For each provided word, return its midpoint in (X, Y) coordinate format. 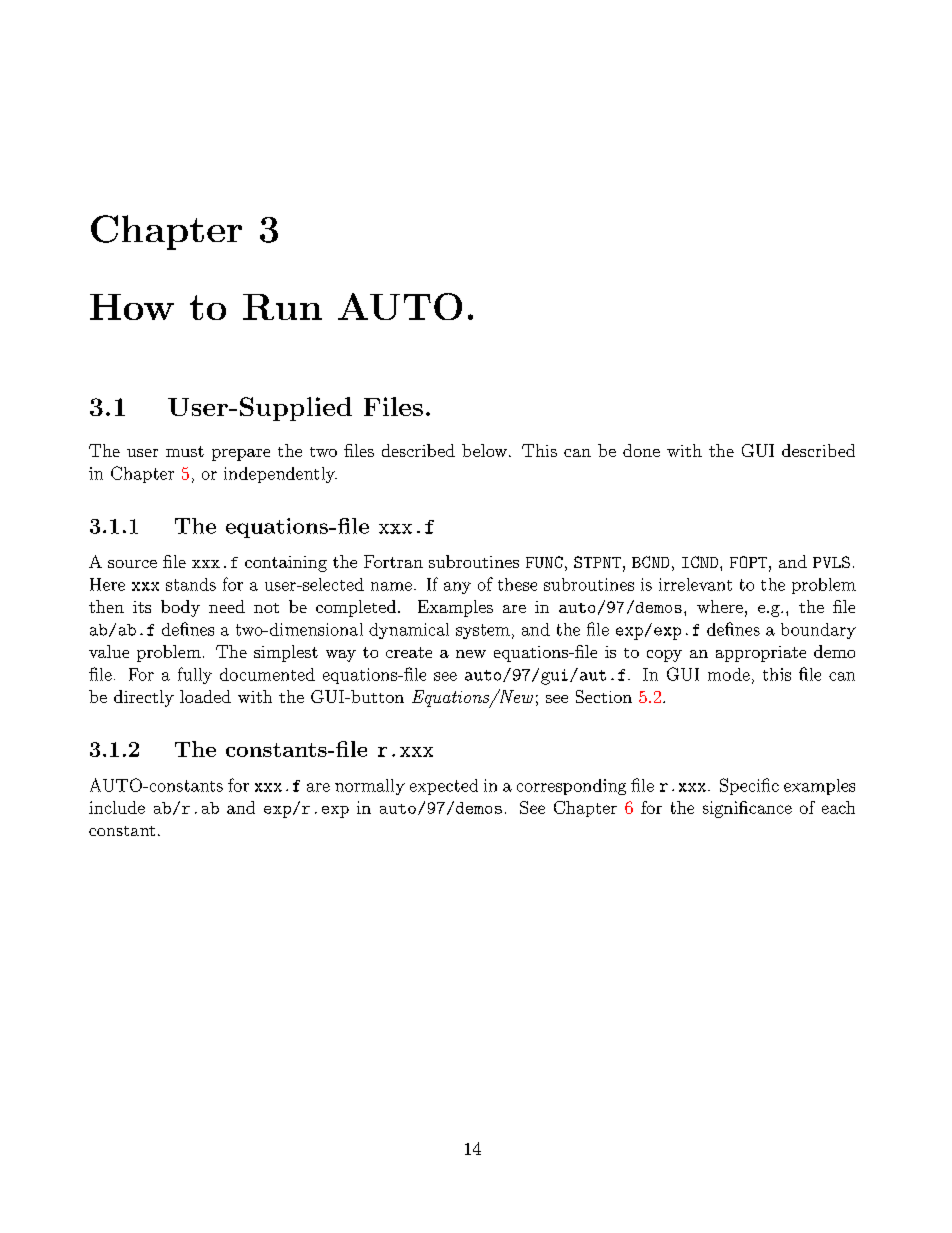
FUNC (544, 562)
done (641, 450)
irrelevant (695, 584)
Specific (749, 786)
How (132, 307)
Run (282, 307)
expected (444, 787)
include (117, 807)
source (132, 564)
